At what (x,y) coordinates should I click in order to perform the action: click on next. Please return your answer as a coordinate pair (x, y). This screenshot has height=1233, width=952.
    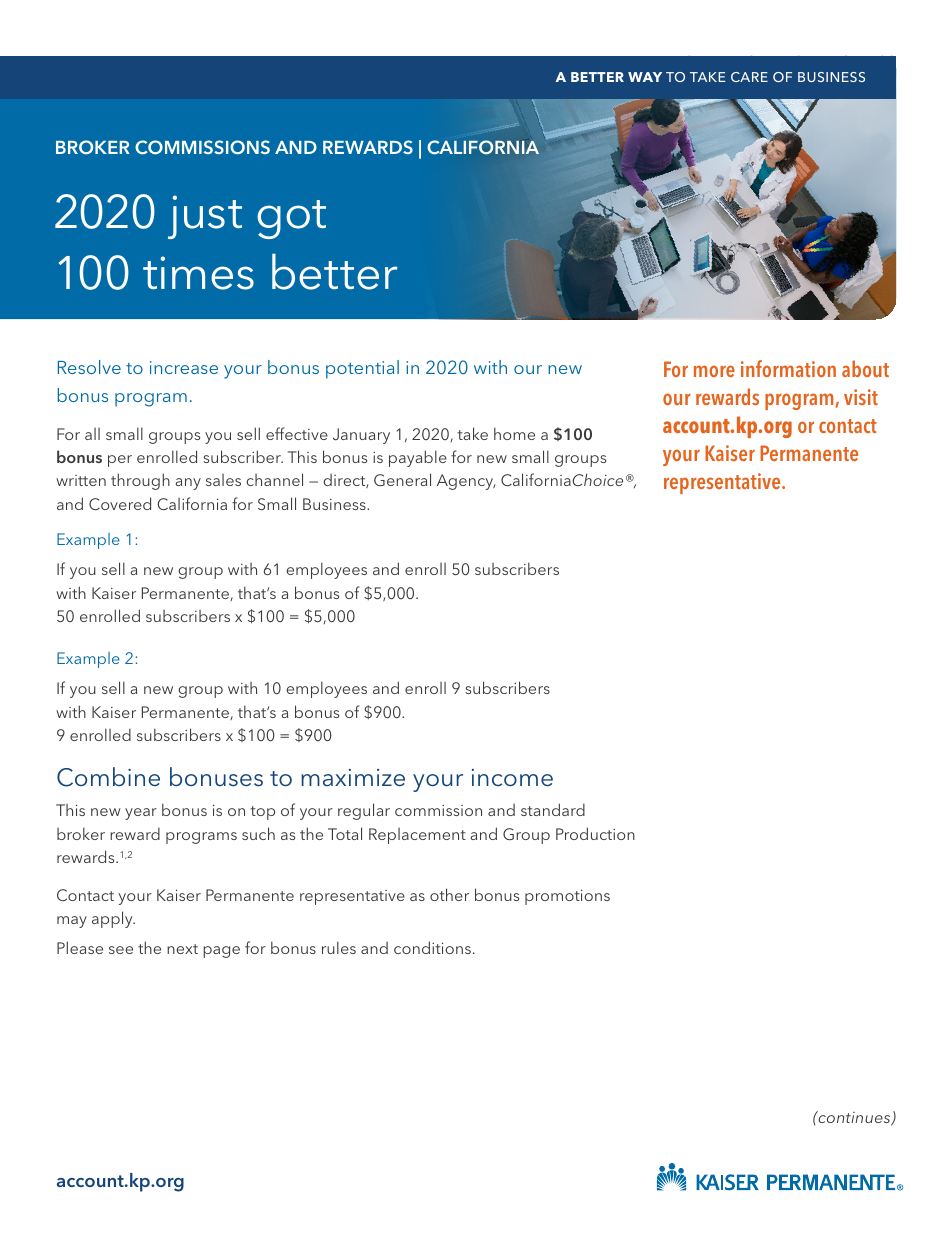
    Looking at the image, I should click on (182, 949).
